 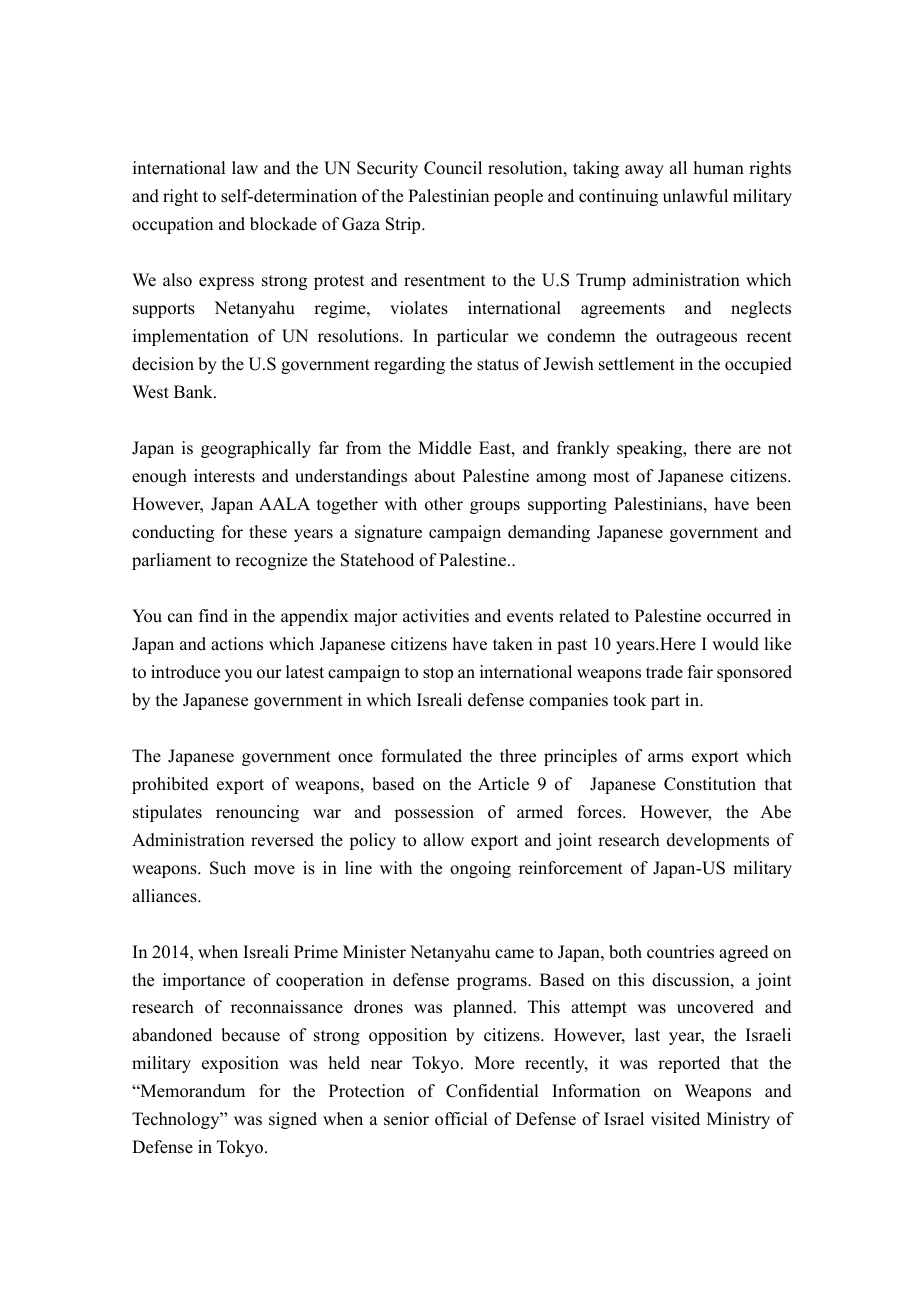 What do you see at coordinates (739, 616) in the screenshot?
I see `occurred` at bounding box center [739, 616].
